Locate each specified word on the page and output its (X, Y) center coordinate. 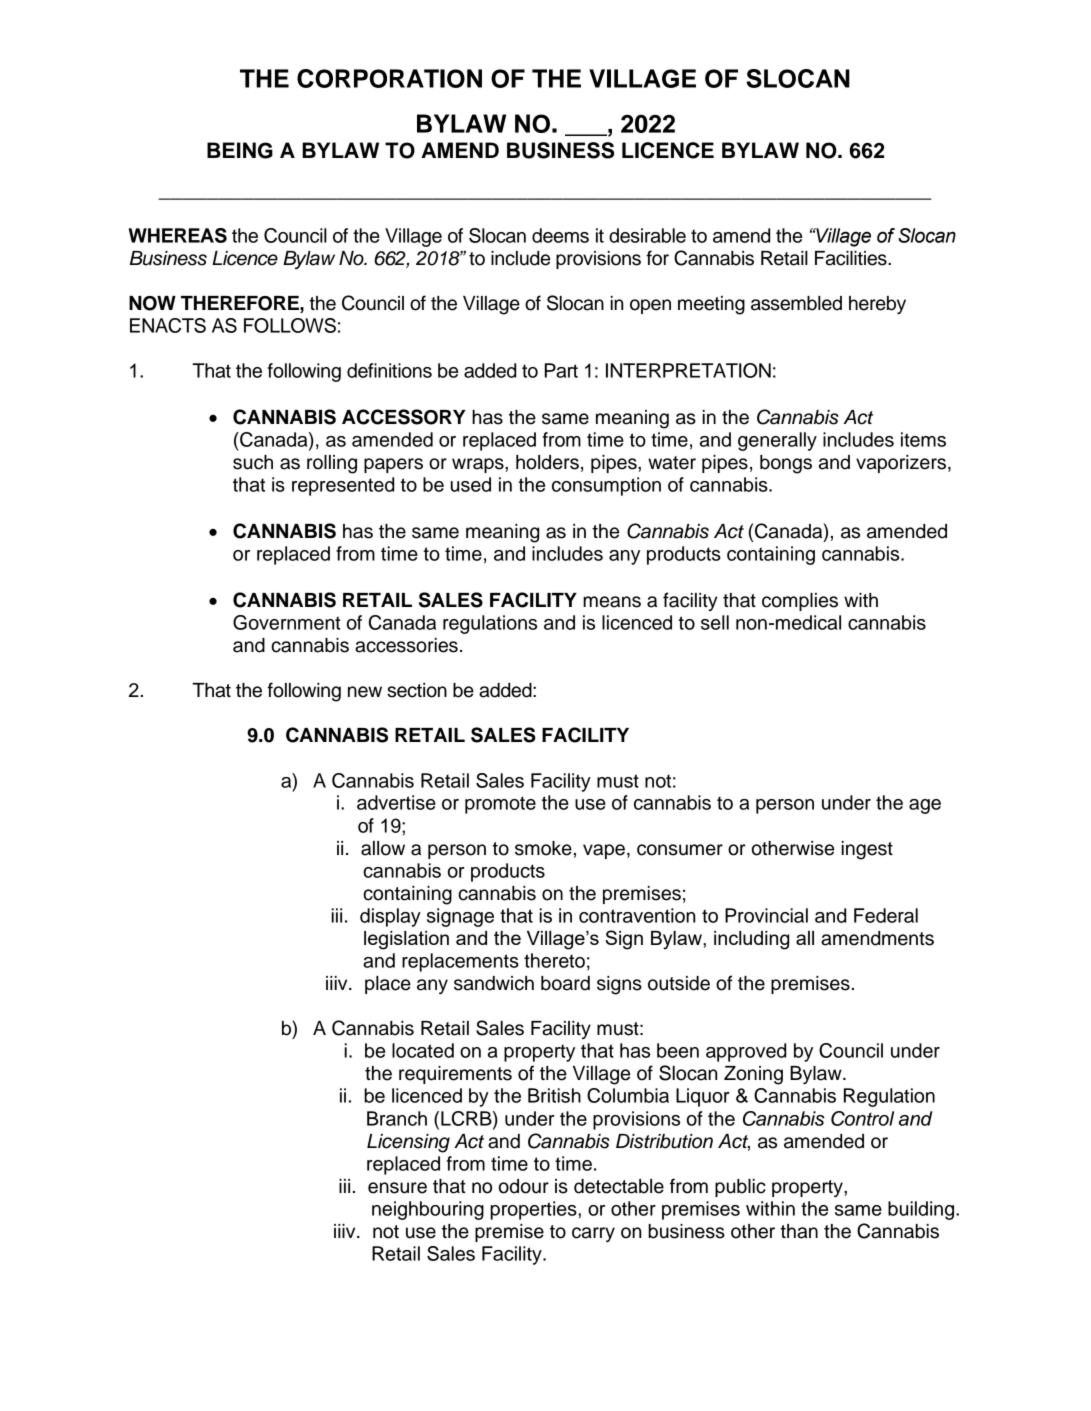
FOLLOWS (290, 325)
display (390, 917)
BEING (240, 150)
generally (777, 441)
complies (800, 602)
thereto (554, 960)
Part (561, 370)
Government (287, 622)
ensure (397, 1188)
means (612, 602)
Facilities (852, 258)
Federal (886, 915)
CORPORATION (389, 78)
